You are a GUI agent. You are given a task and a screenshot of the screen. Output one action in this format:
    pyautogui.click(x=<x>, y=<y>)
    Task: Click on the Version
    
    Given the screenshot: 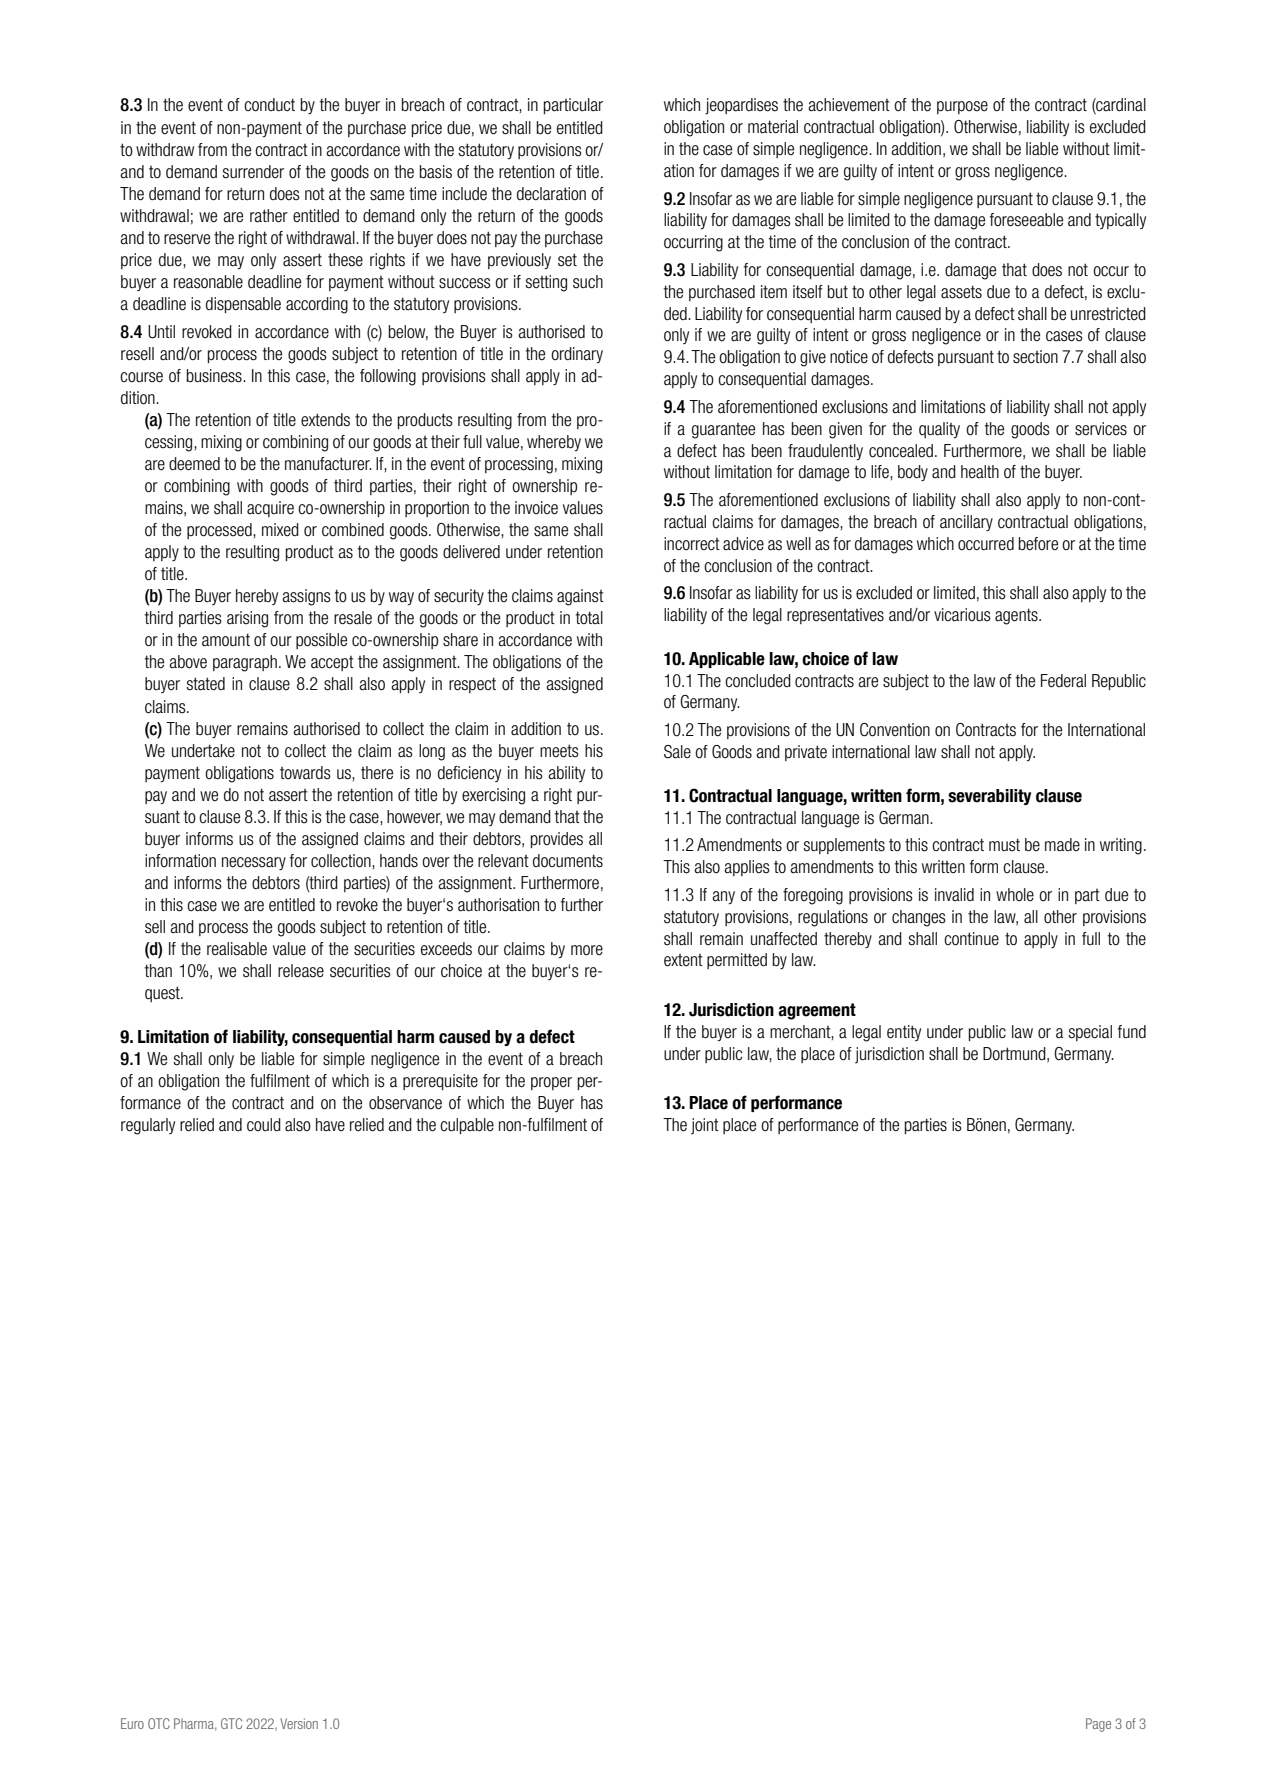 What is the action you would take?
    pyautogui.click(x=299, y=1723)
